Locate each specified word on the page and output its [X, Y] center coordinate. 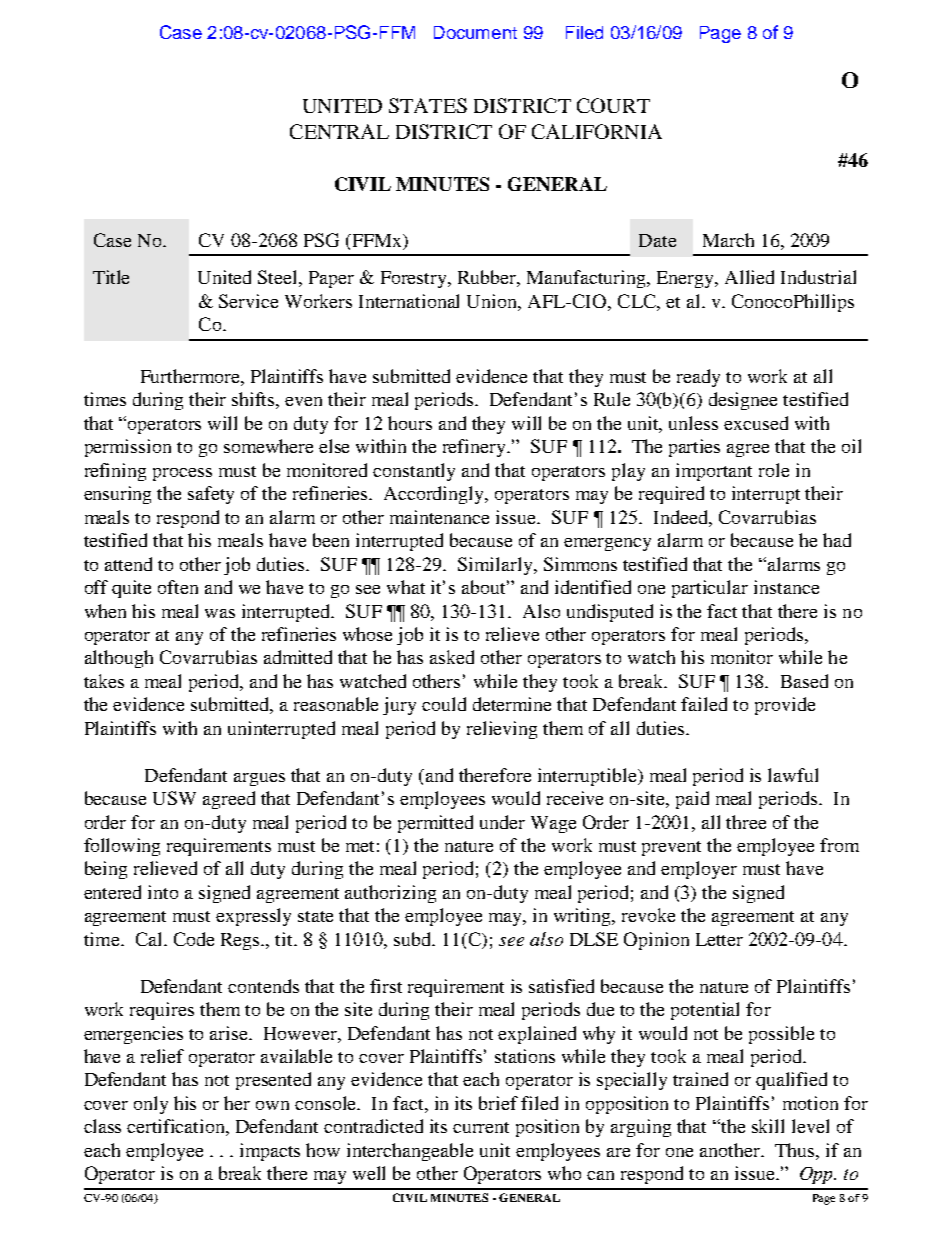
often [178, 587]
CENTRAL [339, 131]
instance [786, 587]
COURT [613, 105]
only [151, 1105]
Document [475, 32]
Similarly [496, 566]
